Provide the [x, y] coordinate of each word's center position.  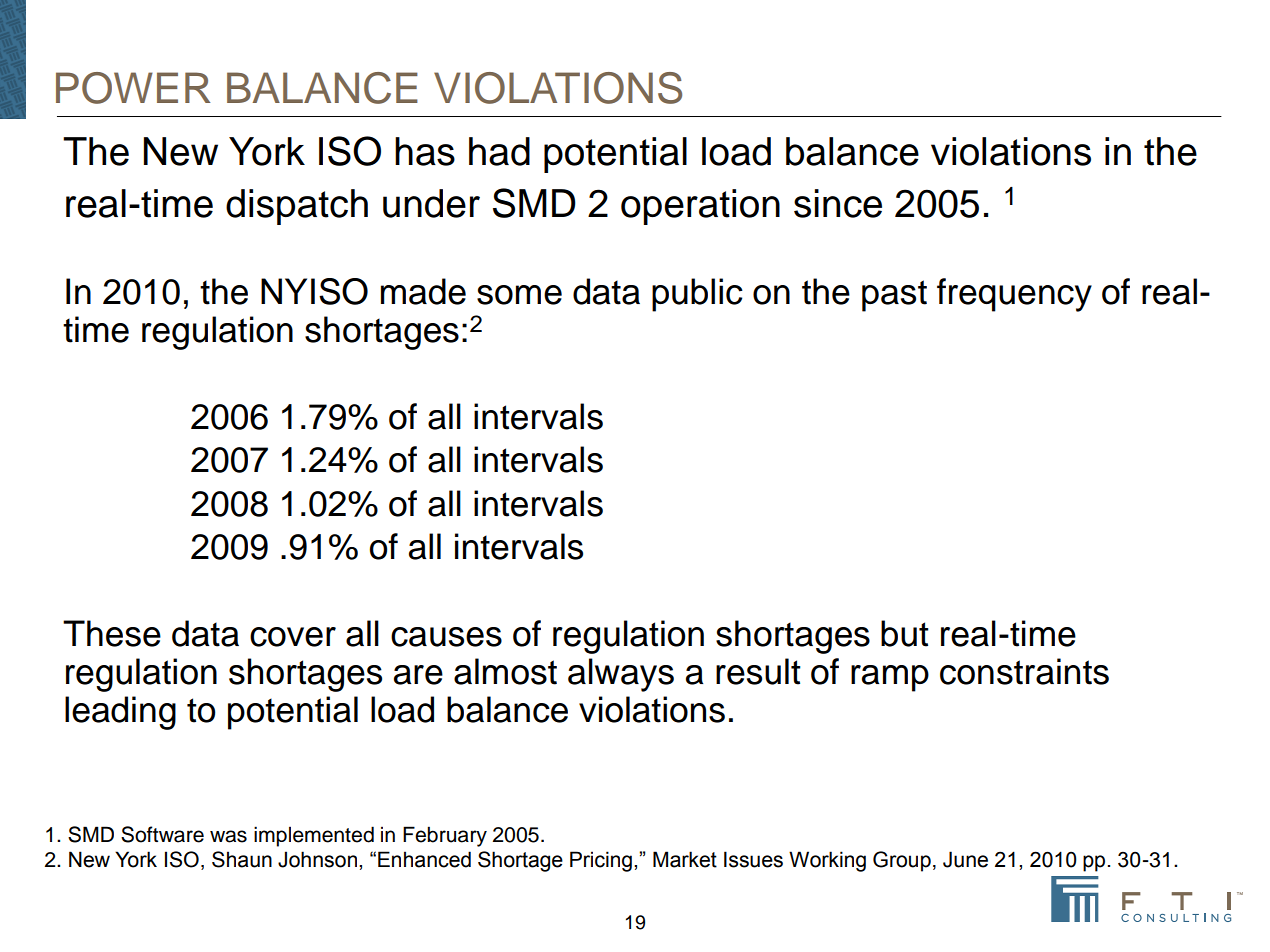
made [423, 291]
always [621, 675]
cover [293, 637]
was [228, 836]
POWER [133, 88]
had [499, 151]
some [519, 295]
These [112, 633]
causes [446, 637]
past [894, 296]
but [905, 633]
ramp [890, 678]
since [838, 203]
